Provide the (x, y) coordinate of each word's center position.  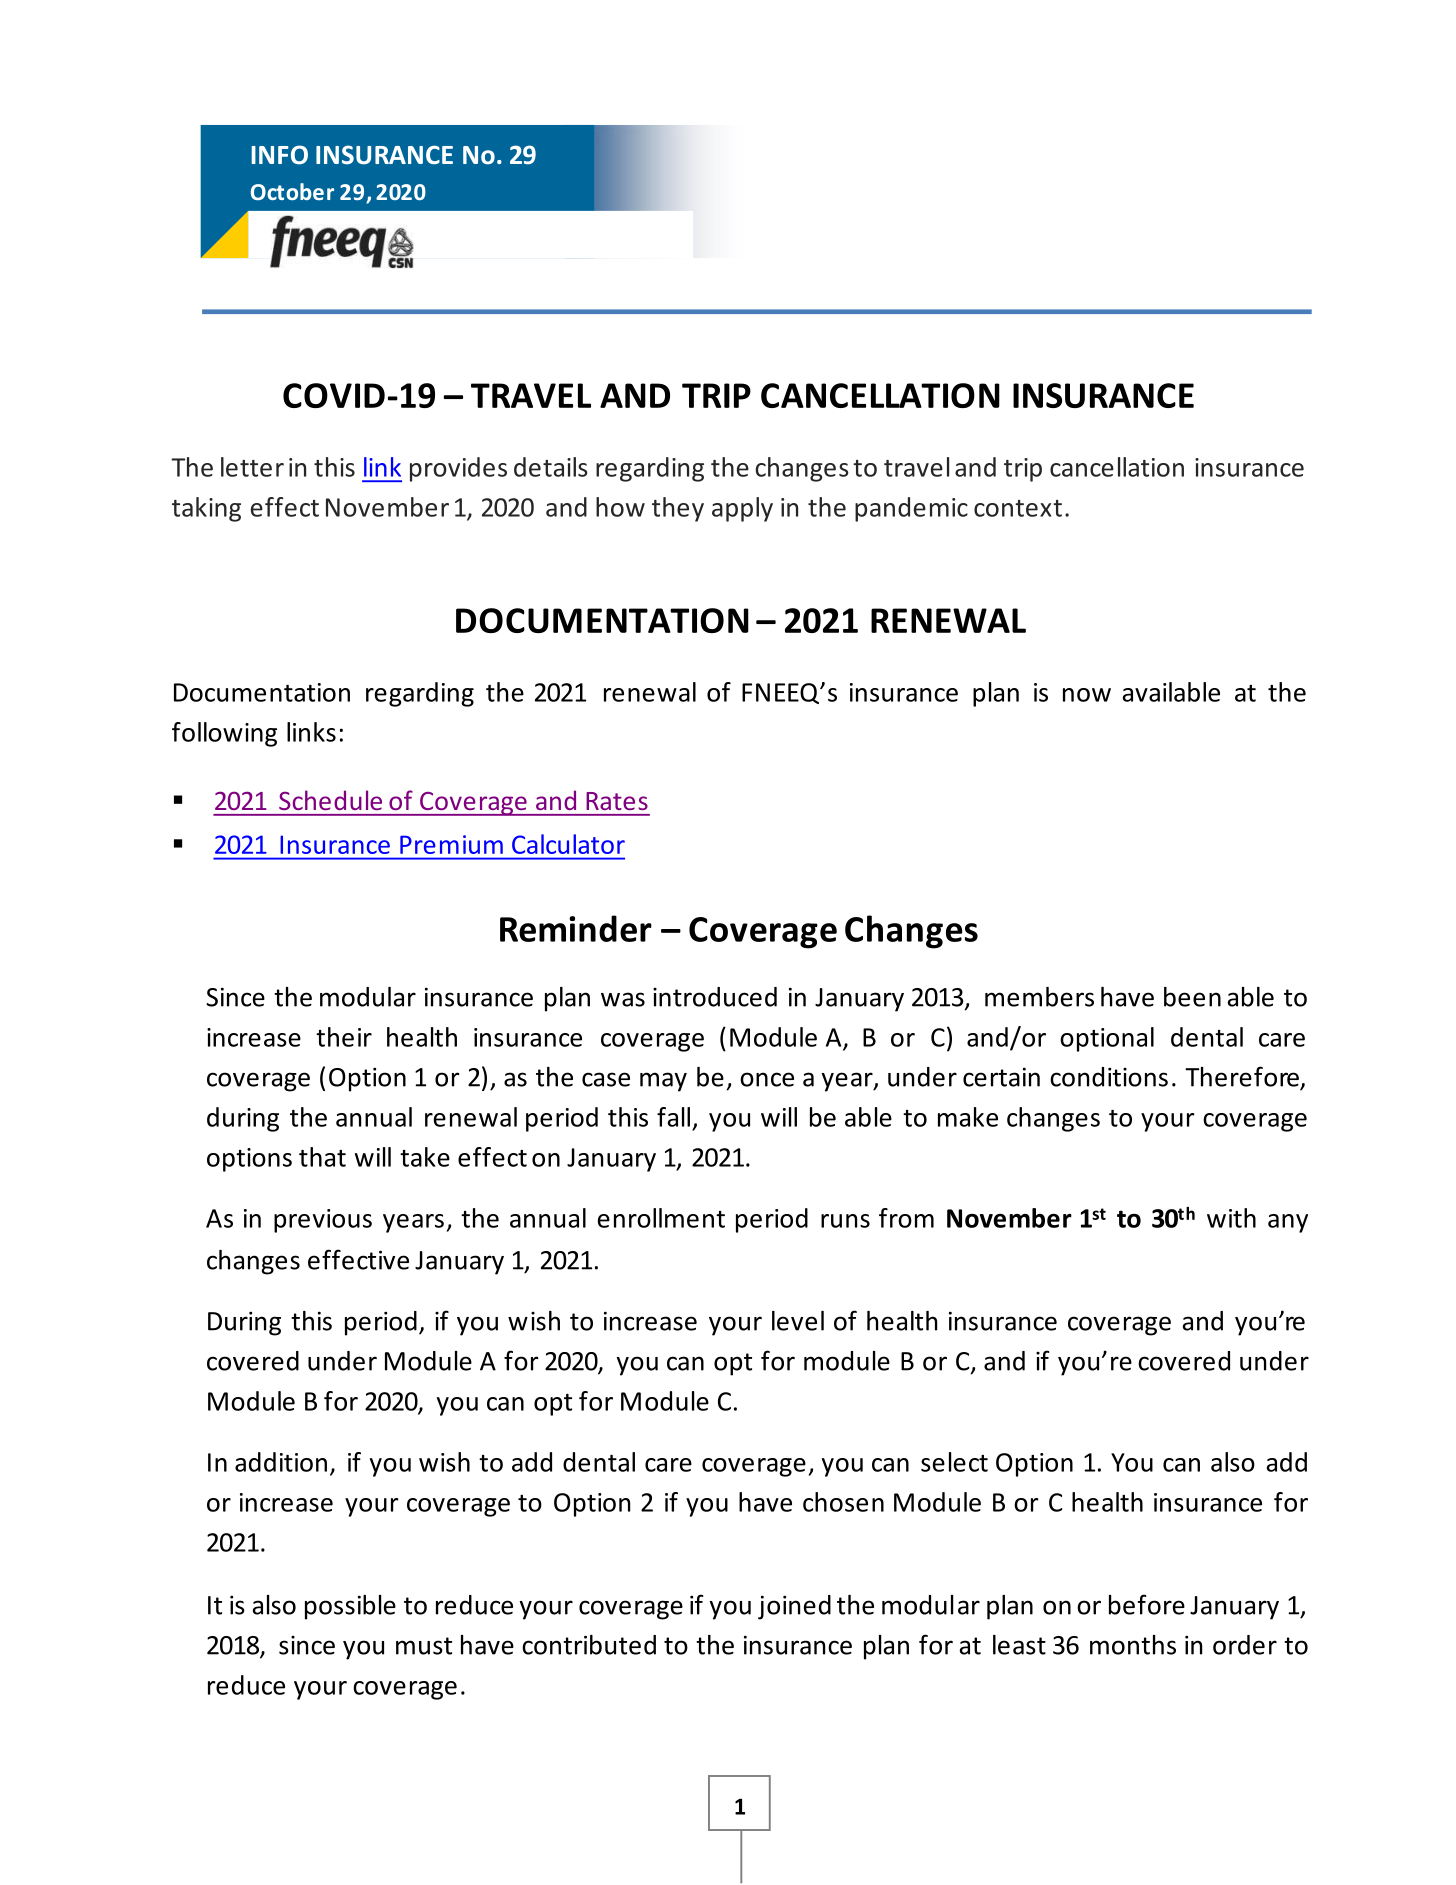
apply (742, 509)
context (1018, 508)
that (322, 1157)
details (551, 467)
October (292, 191)
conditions (1109, 1077)
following (224, 734)
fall (673, 1117)
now (1087, 695)
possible (350, 1607)
